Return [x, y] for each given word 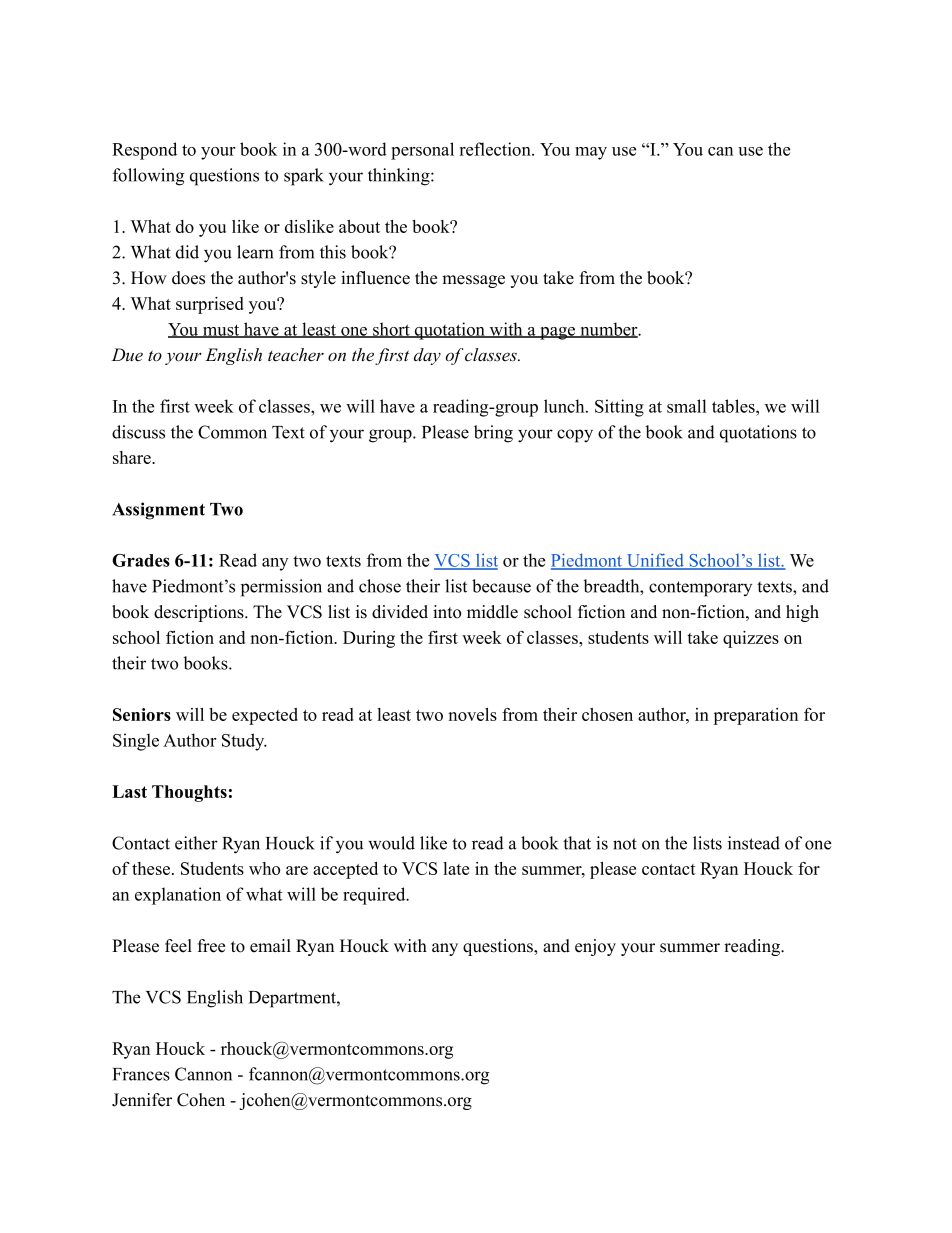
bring [493, 434]
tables [734, 406]
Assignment [158, 511]
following [148, 177]
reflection [496, 149]
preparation [755, 716]
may [591, 153]
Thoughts [189, 793]
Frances [141, 1074]
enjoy [595, 947]
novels [472, 714]
